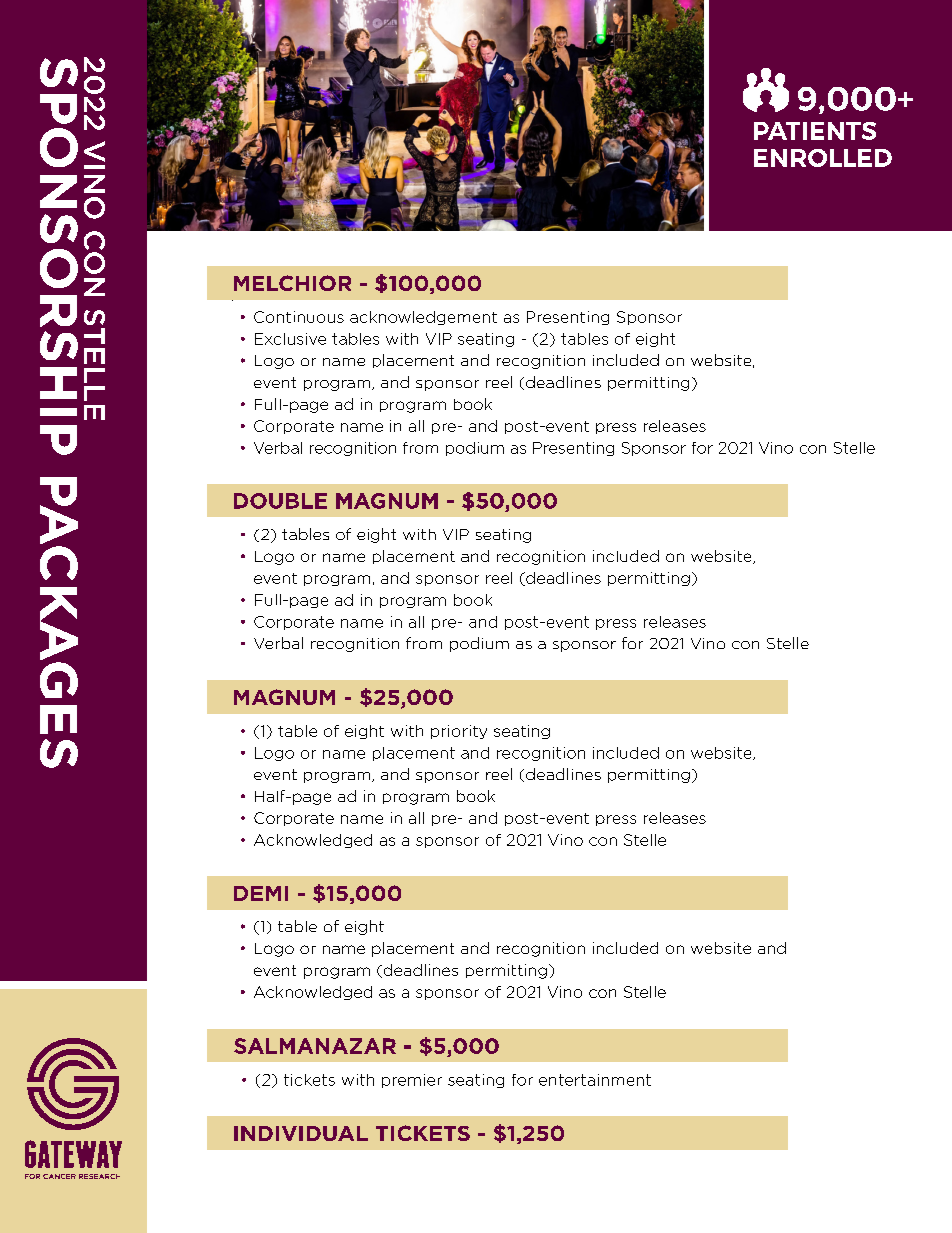 The height and width of the screenshot is (1233, 952). What do you see at coordinates (301, 1133) in the screenshot?
I see `INDIVIDUAL` at bounding box center [301, 1133].
